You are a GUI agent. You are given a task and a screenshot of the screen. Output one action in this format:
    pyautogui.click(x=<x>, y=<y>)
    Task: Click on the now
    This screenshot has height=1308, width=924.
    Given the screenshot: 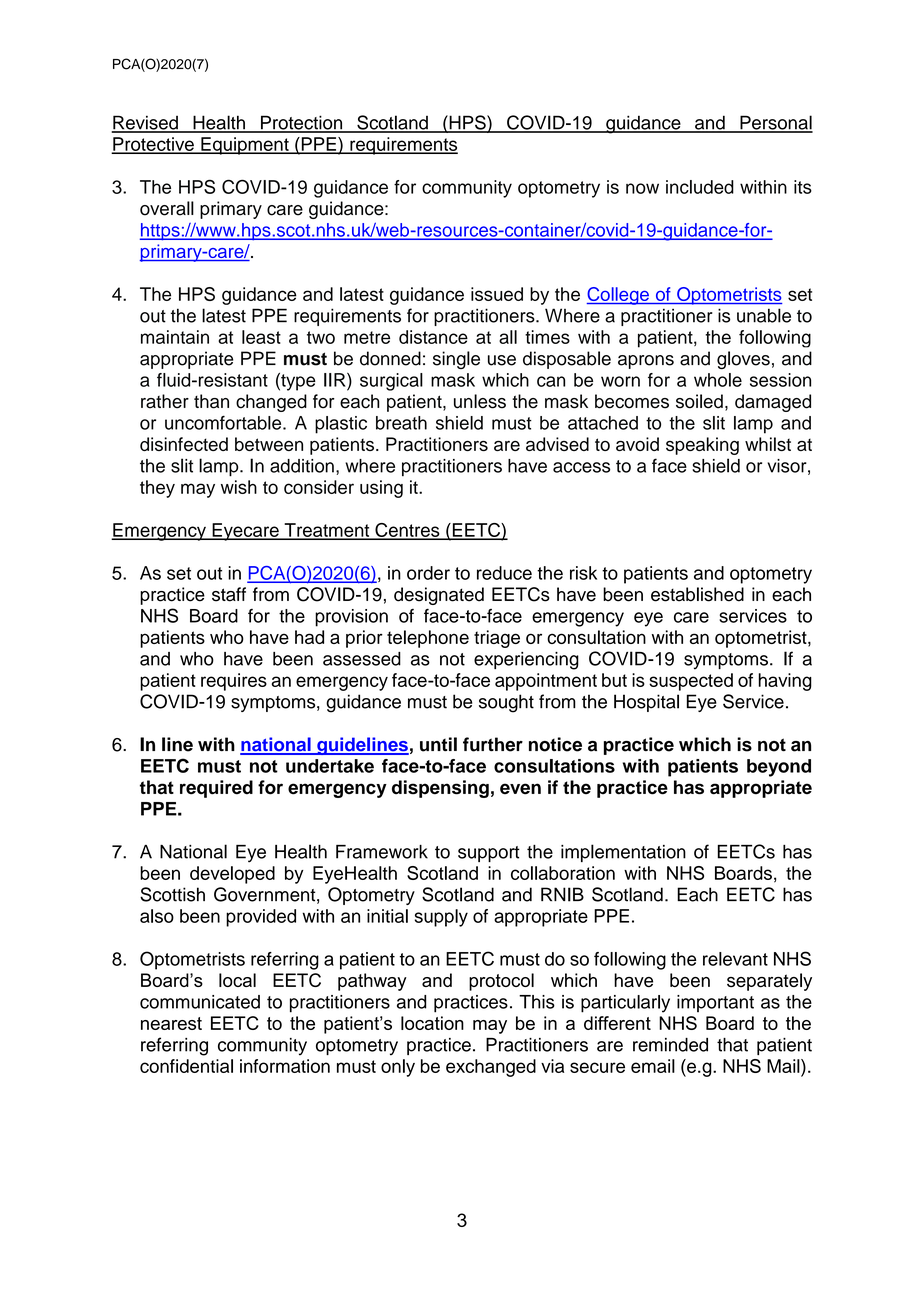 What is the action you would take?
    pyautogui.click(x=642, y=188)
